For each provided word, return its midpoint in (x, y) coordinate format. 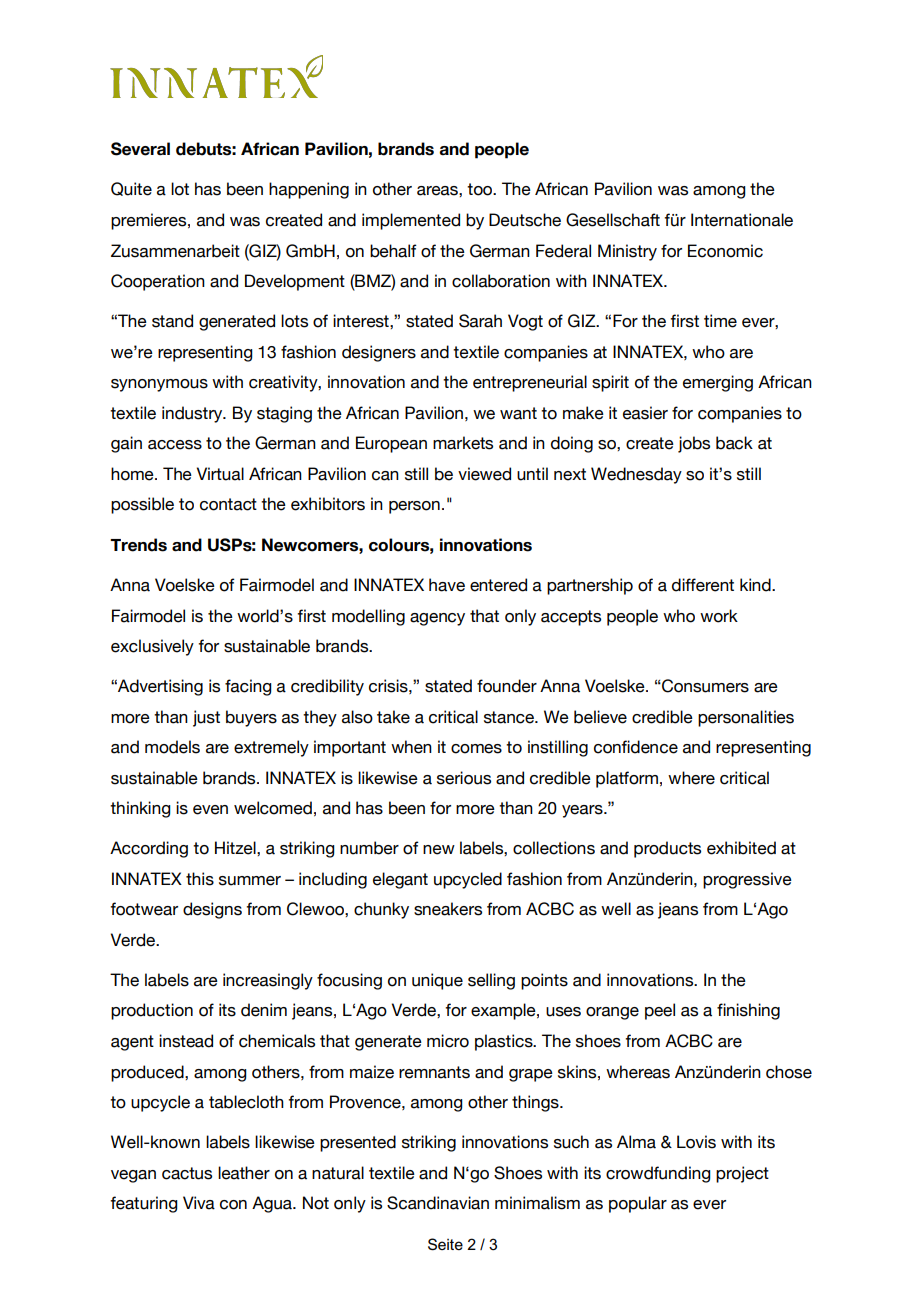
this (200, 879)
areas (438, 191)
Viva (199, 1203)
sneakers (448, 909)
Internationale (742, 220)
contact (228, 504)
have (447, 585)
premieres (150, 221)
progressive (747, 880)
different (703, 585)
